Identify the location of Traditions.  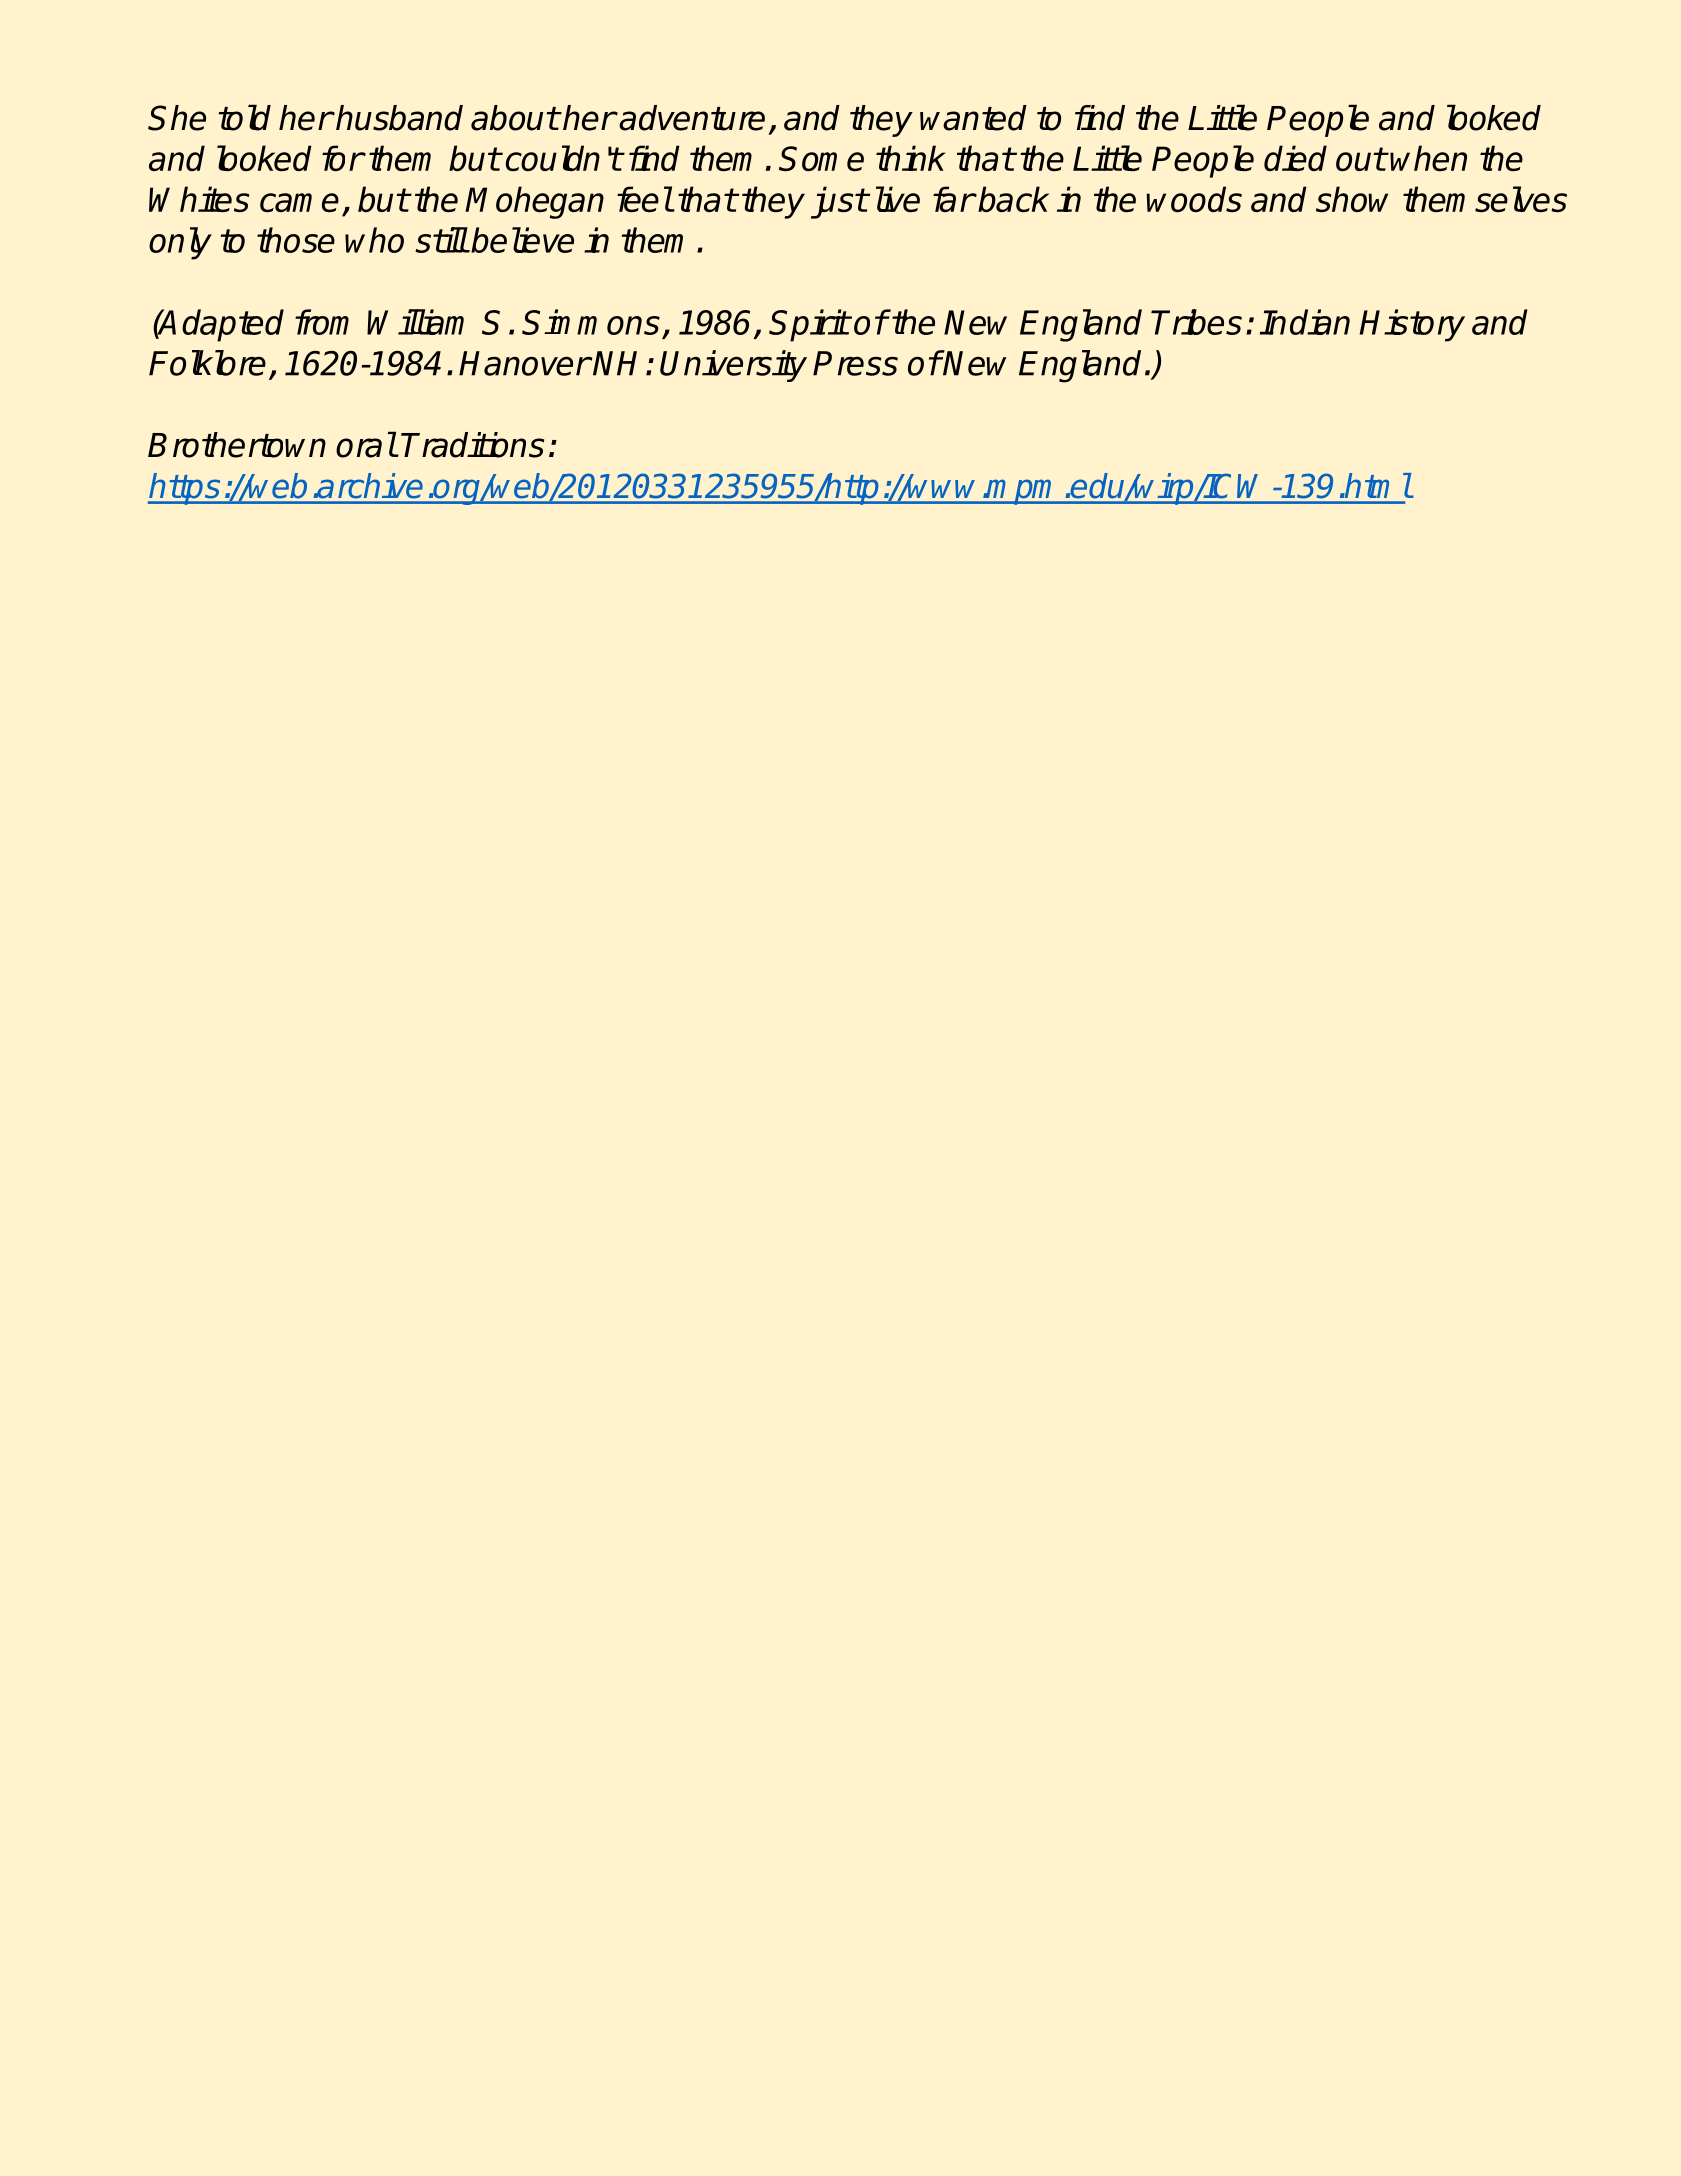
(472, 445).
